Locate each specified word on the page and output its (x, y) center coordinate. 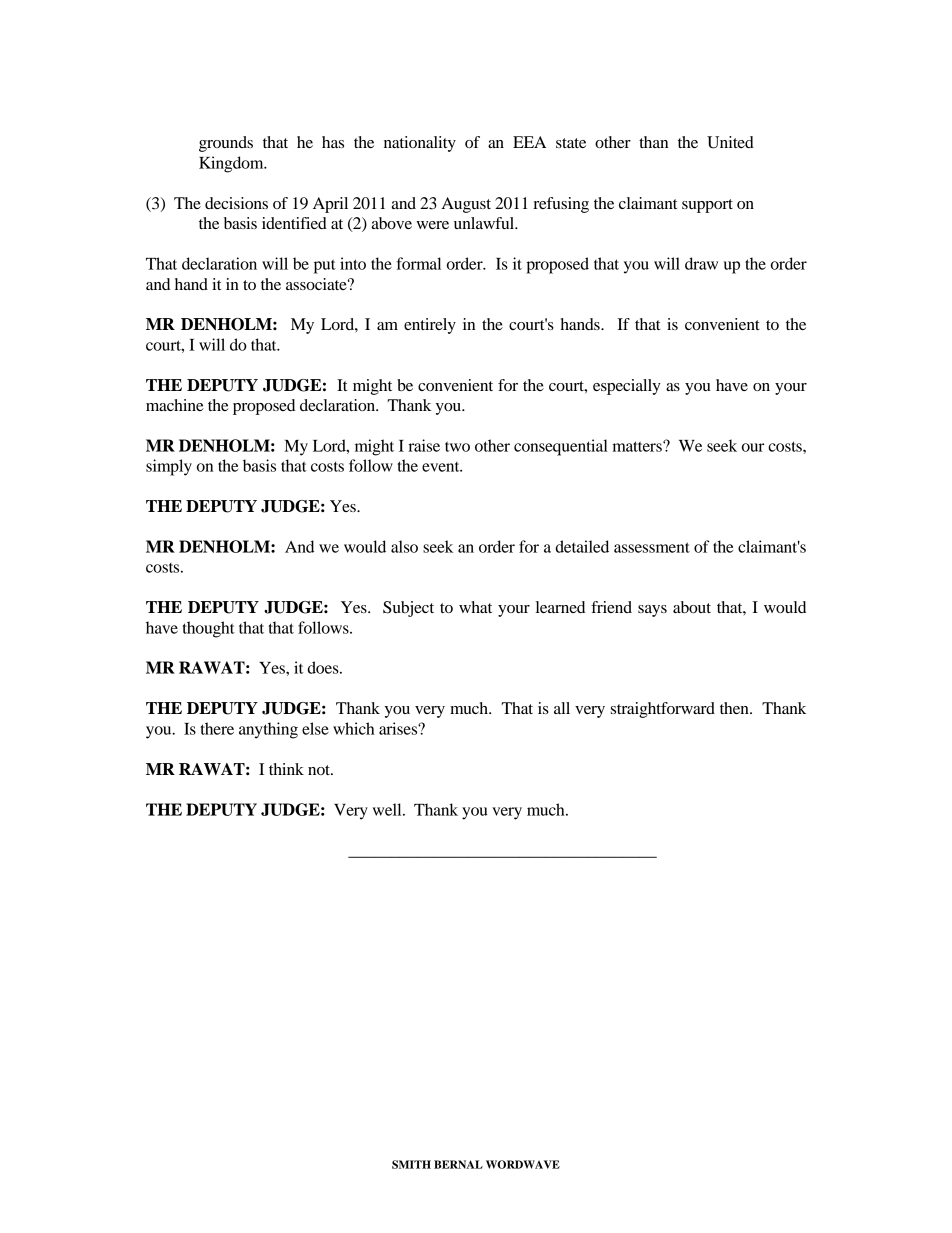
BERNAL (458, 1164)
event (442, 467)
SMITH (411, 1164)
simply (169, 467)
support (707, 206)
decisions (236, 203)
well (388, 809)
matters (638, 446)
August (466, 205)
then (735, 708)
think (286, 769)
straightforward (663, 710)
